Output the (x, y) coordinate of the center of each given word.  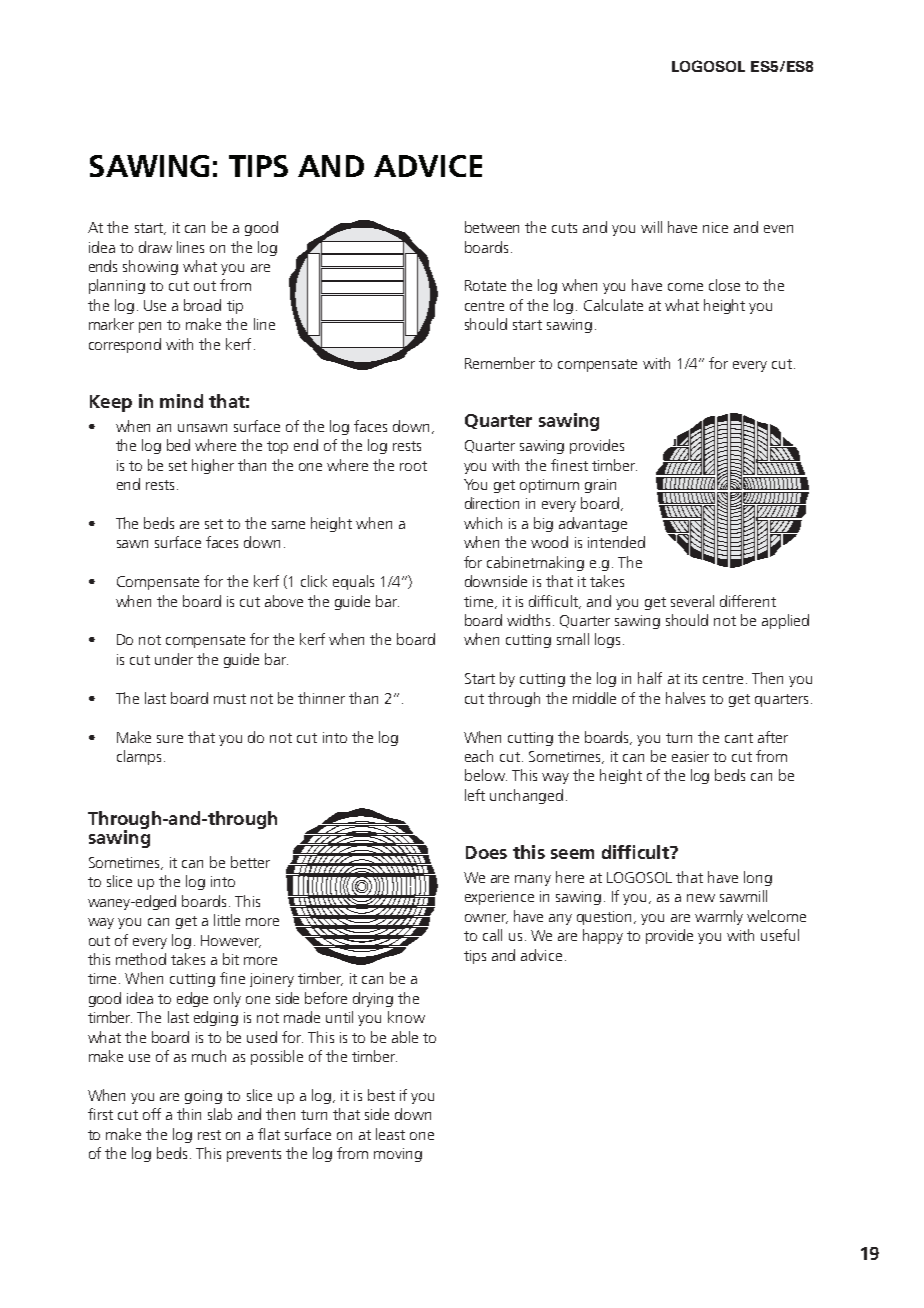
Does (486, 852)
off (152, 1114)
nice (715, 227)
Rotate (485, 285)
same (288, 525)
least (390, 1134)
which (483, 523)
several (692, 601)
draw (155, 247)
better (250, 862)
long (758, 878)
